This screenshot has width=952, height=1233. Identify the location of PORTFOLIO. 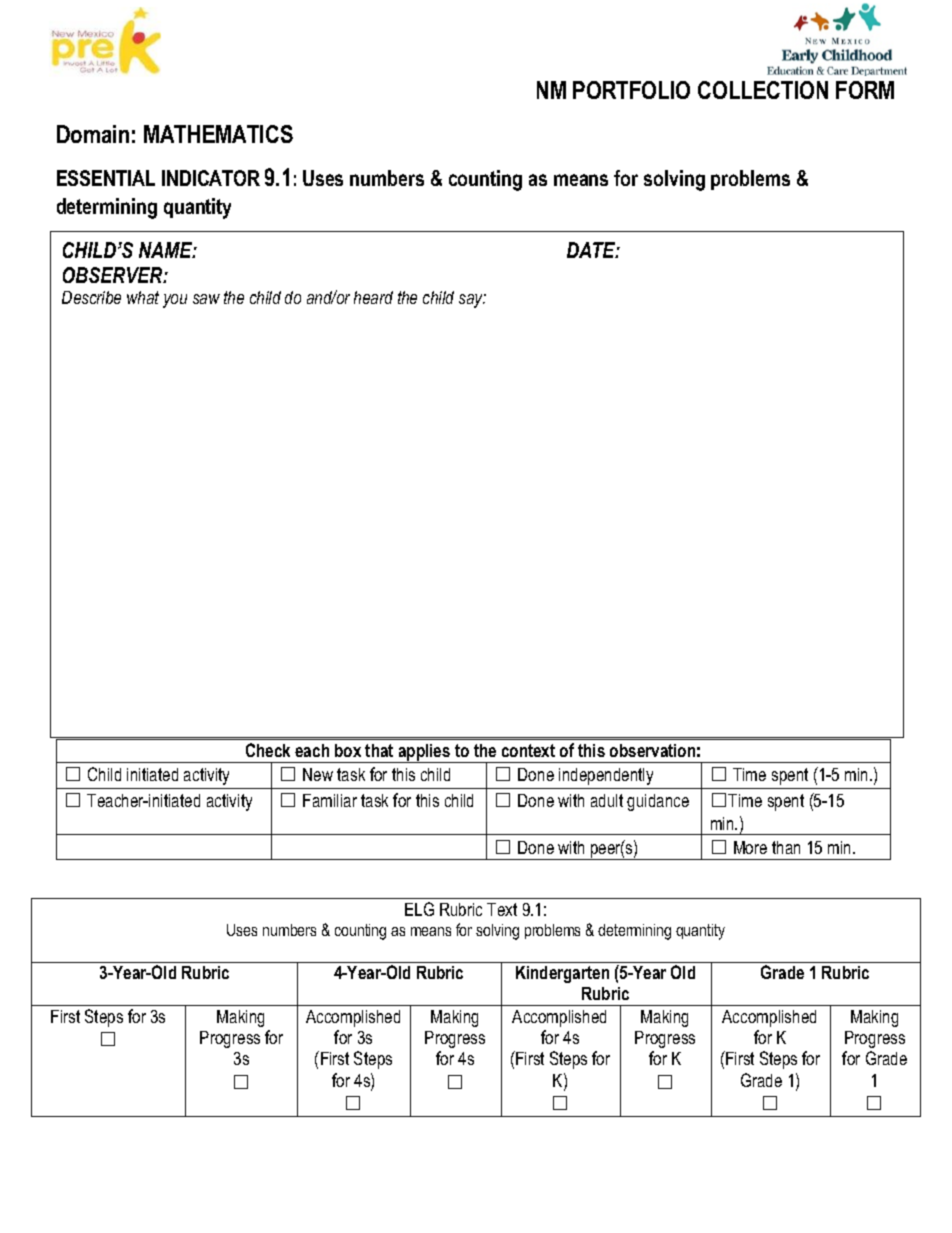
(631, 90).
